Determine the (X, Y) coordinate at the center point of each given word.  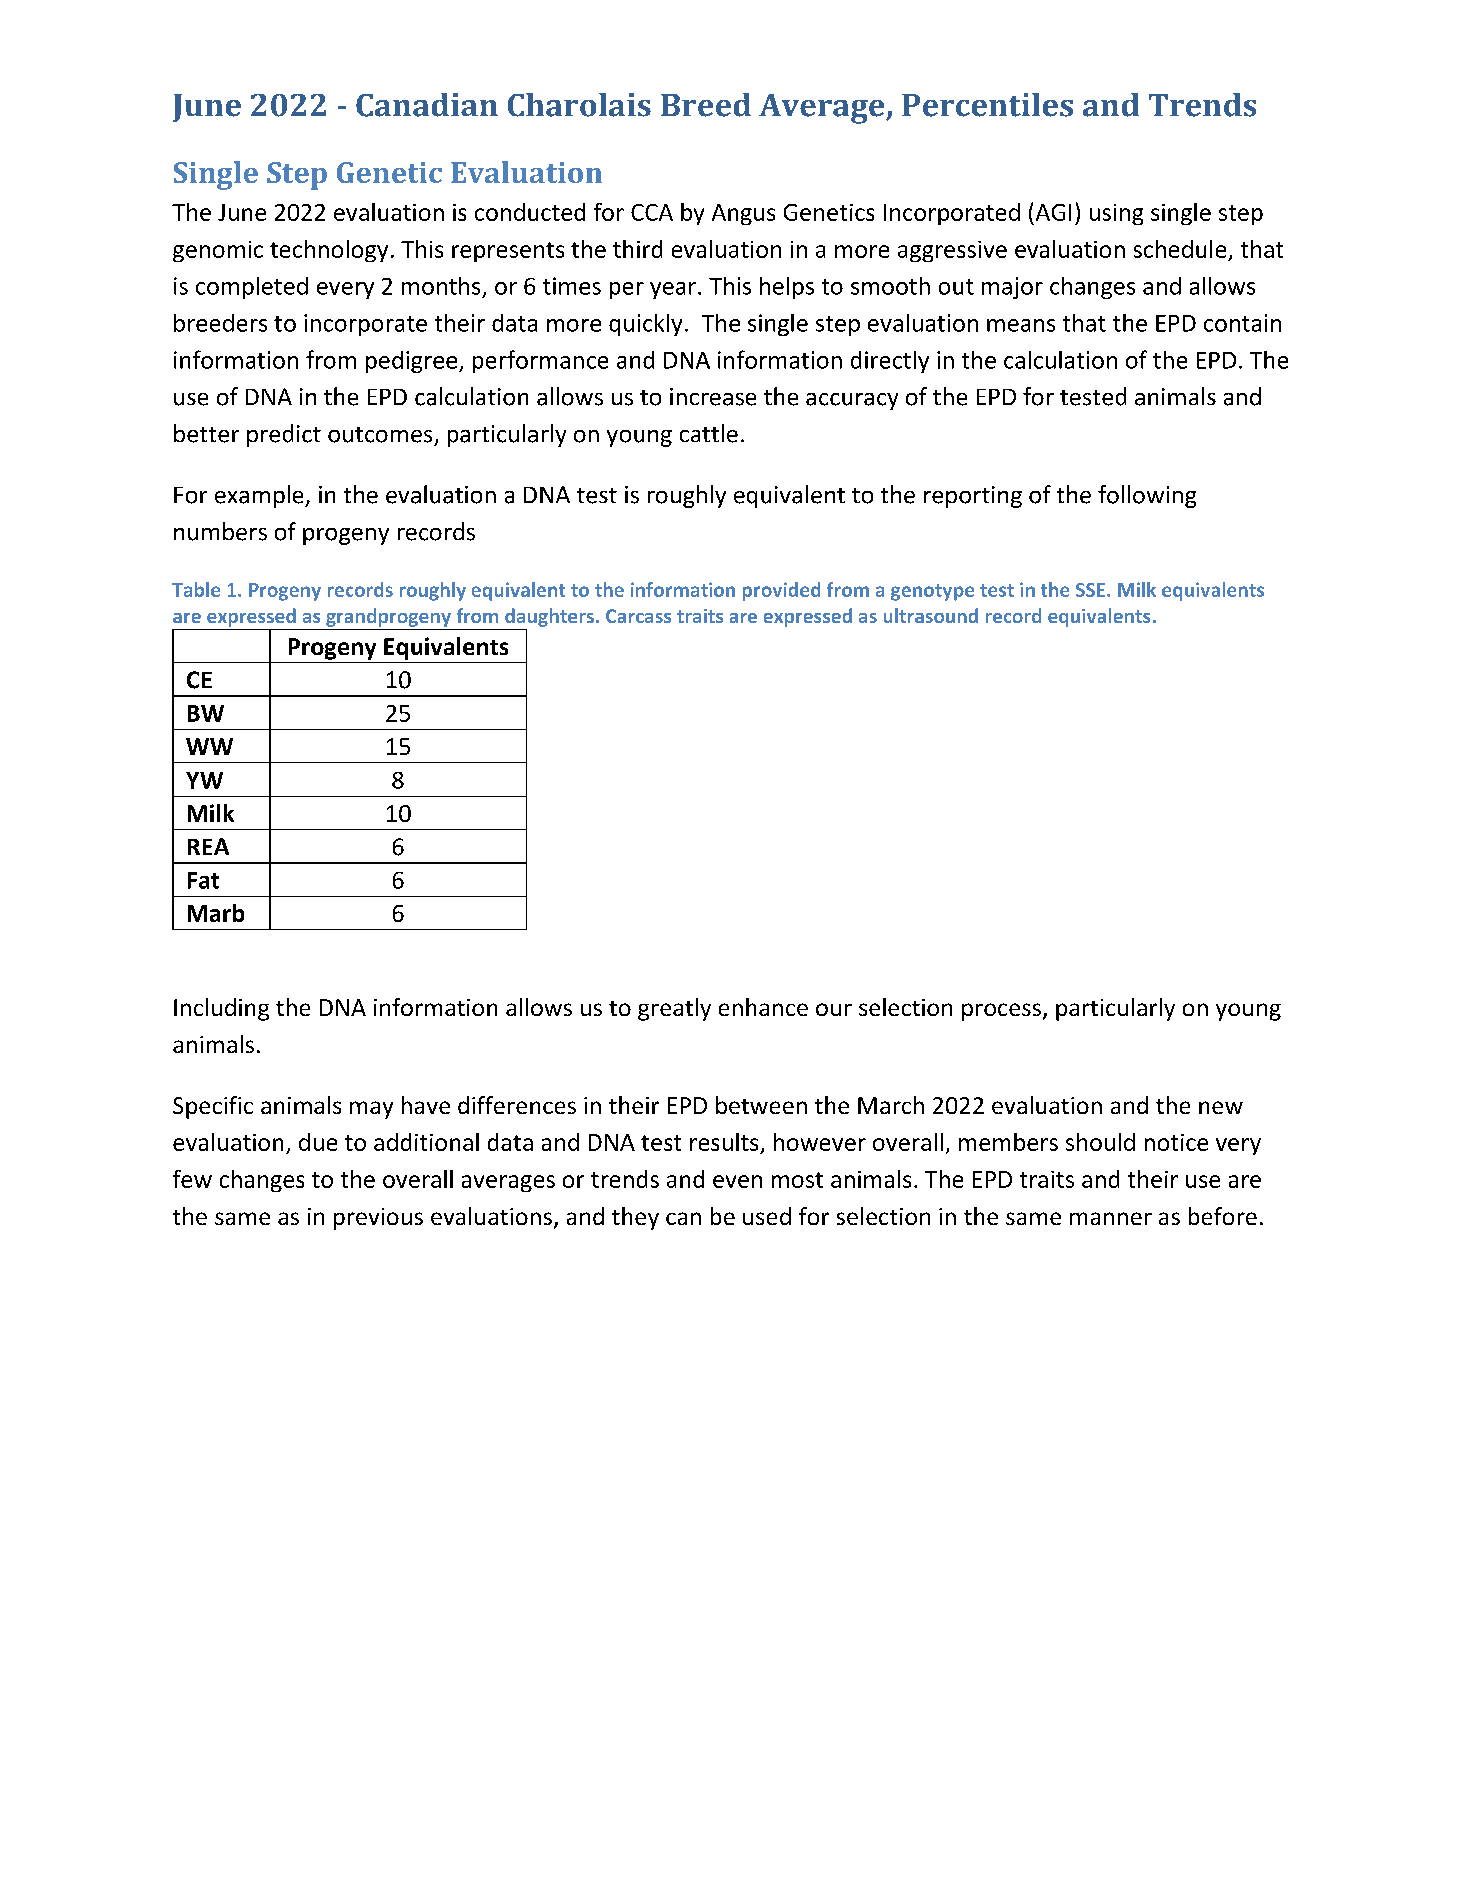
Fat (203, 880)
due (318, 1142)
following (1147, 496)
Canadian (427, 105)
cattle (709, 433)
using (1116, 214)
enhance (763, 1007)
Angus (743, 214)
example (260, 496)
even (737, 1181)
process (1001, 1012)
